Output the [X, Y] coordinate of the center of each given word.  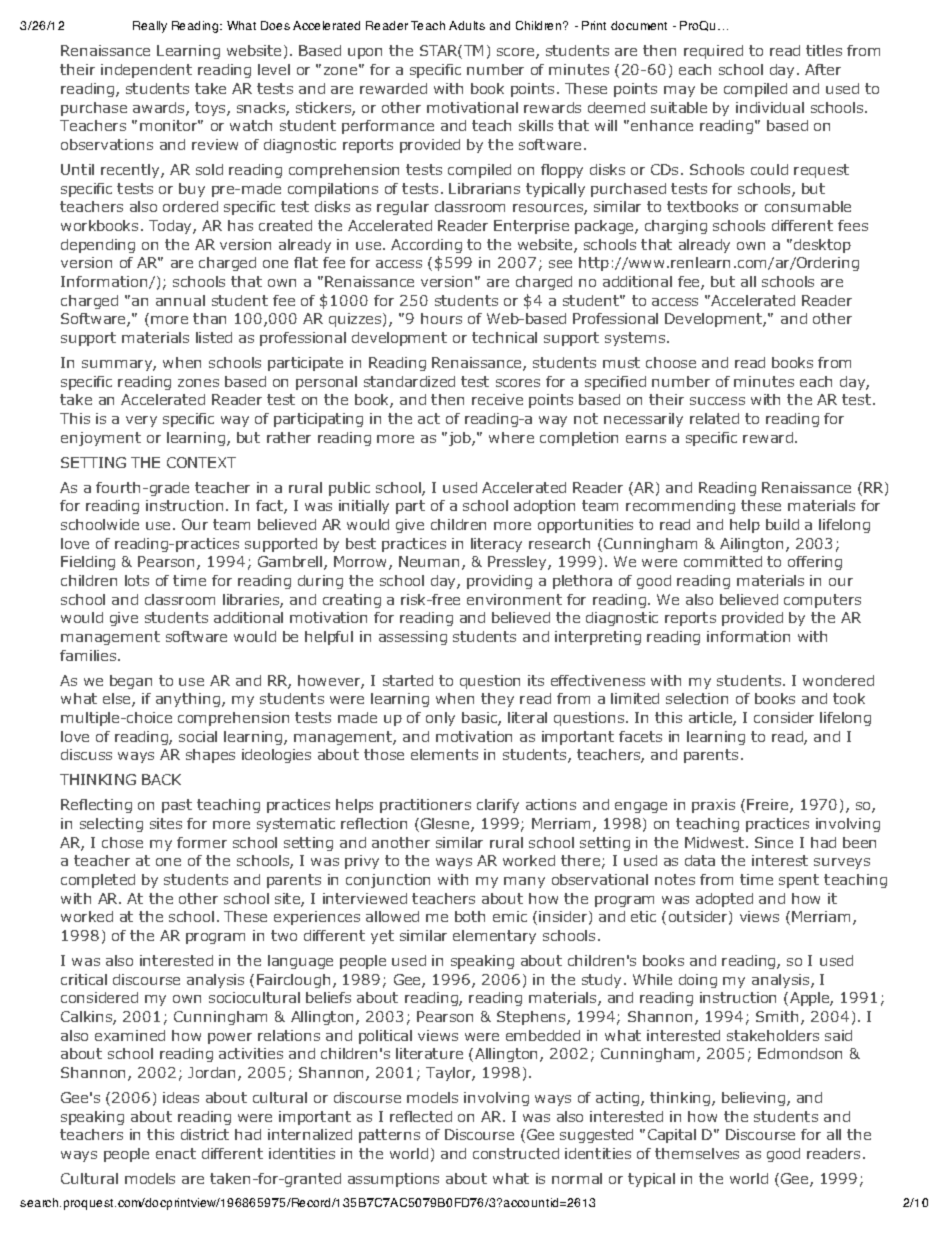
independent [146, 71]
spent [799, 881]
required [713, 52]
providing [499, 582]
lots [137, 580]
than [209, 318]
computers [822, 601]
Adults [467, 25]
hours [441, 318]
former [202, 842]
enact [176, 1153]
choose [671, 362]
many [524, 882]
